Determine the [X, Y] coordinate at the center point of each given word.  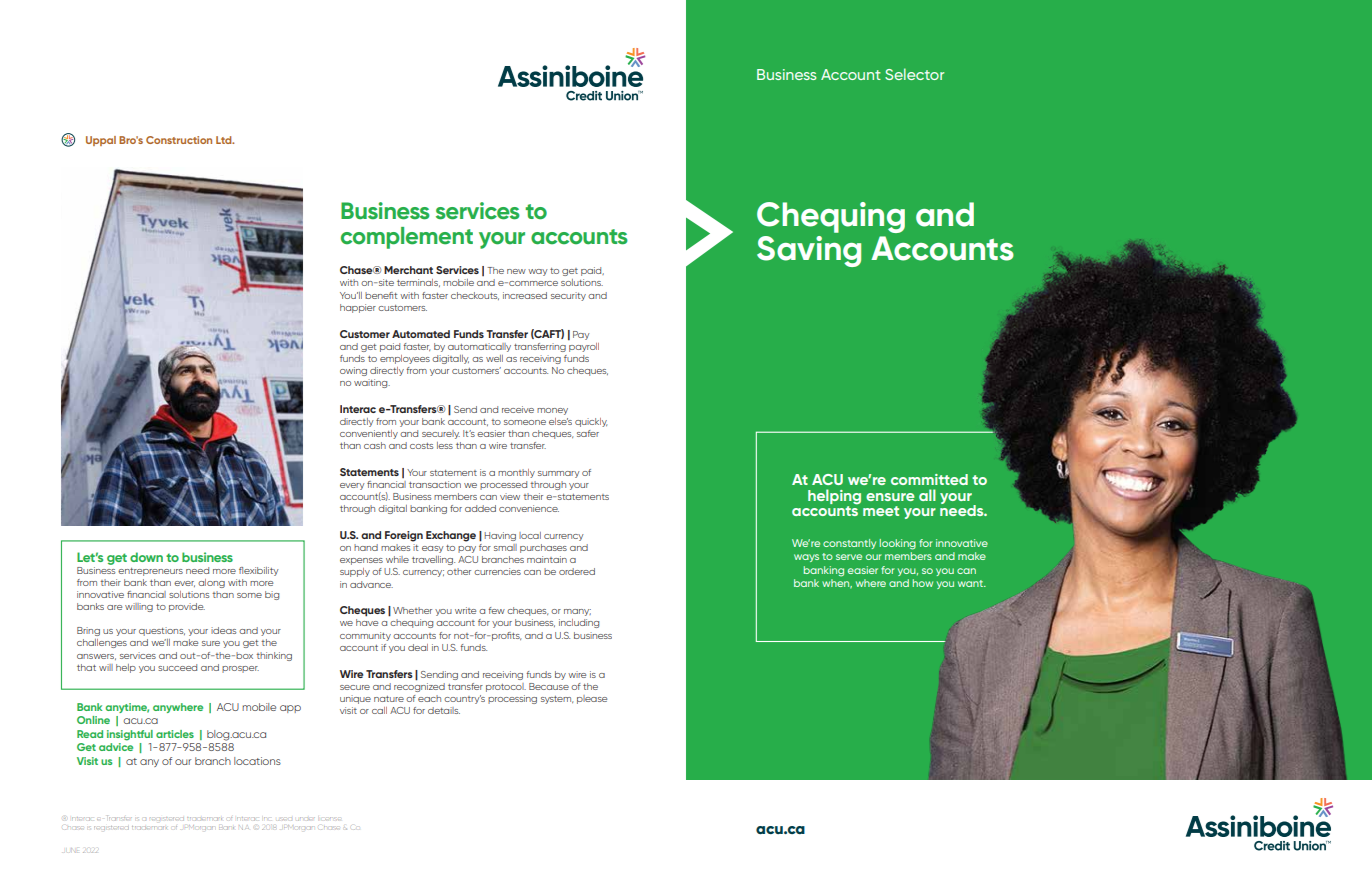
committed [929, 479]
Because [549, 686]
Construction [179, 140]
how [923, 583]
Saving [809, 251]
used [285, 819]
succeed [177, 667]
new [516, 271]
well [494, 358]
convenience [529, 508]
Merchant [408, 270]
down [146, 557]
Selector [914, 74]
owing [353, 371]
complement [407, 238]
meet [881, 511]
